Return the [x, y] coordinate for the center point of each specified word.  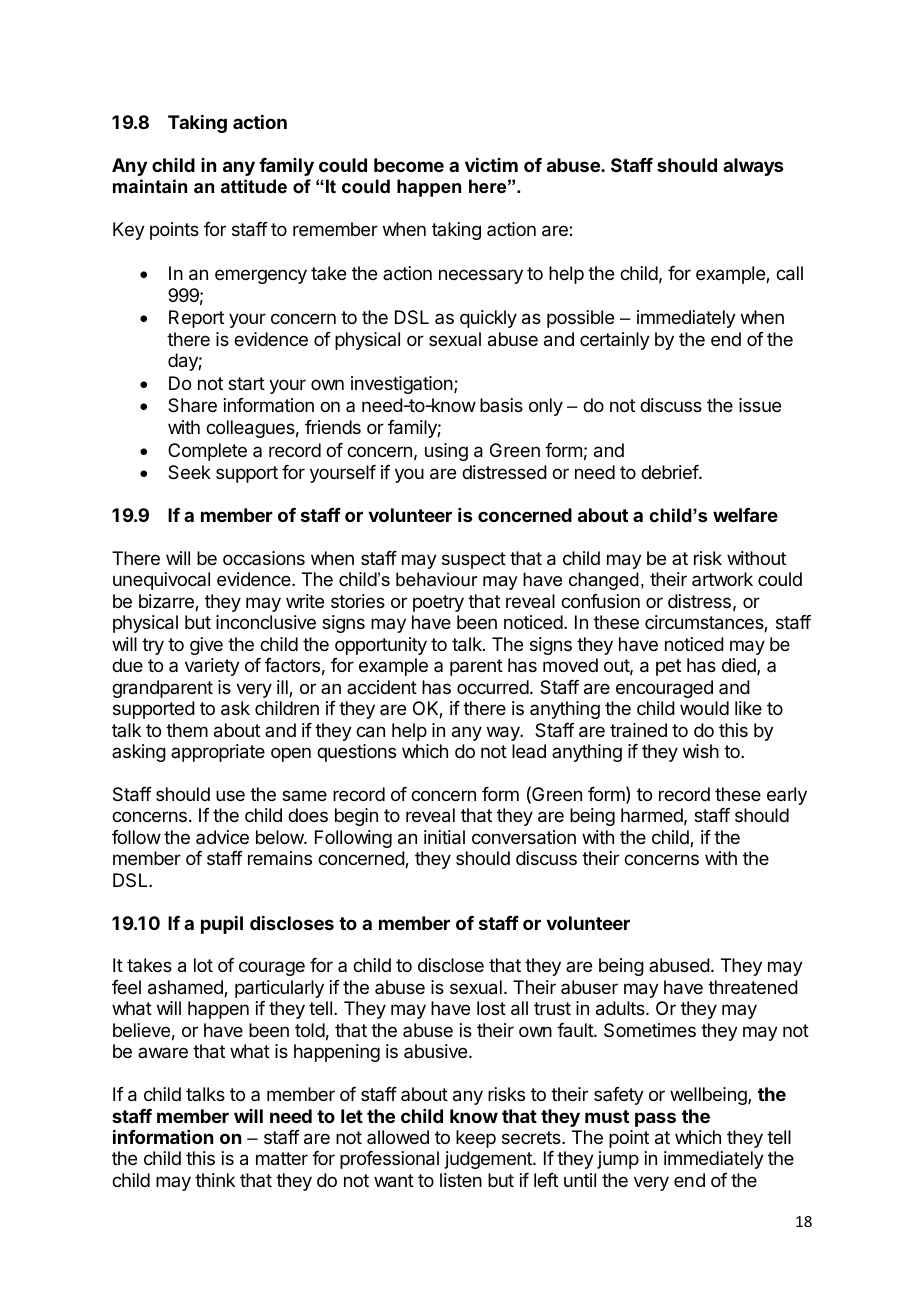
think [215, 1180]
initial [444, 837]
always [753, 167]
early [787, 796]
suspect [474, 560]
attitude [254, 186]
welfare [745, 515]
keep [476, 1139]
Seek [189, 472]
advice [222, 837]
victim [491, 165]
